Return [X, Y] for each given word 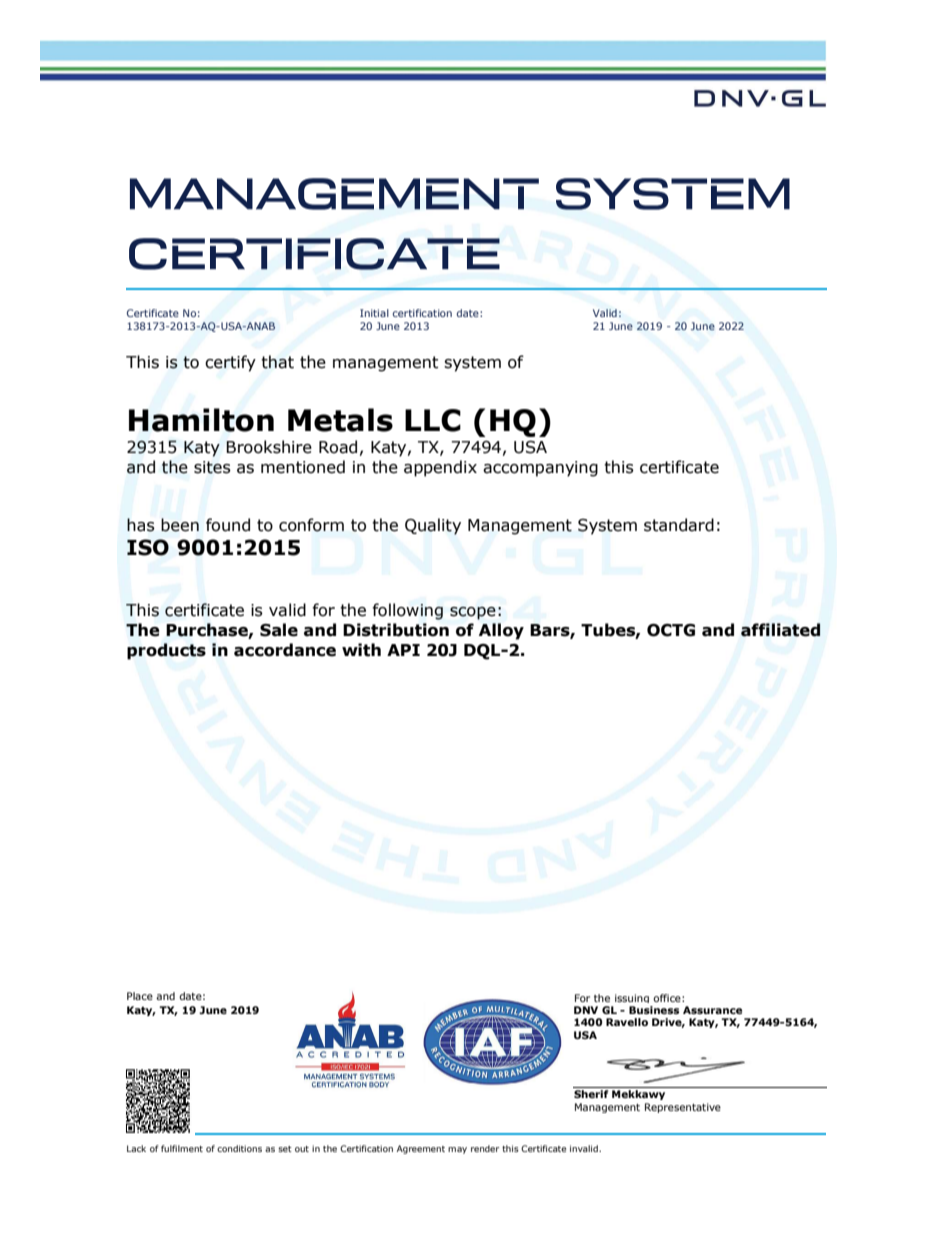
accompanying [540, 469]
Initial [374, 313]
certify [230, 363]
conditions [239, 1148]
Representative [683, 1108]
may [457, 1150]
